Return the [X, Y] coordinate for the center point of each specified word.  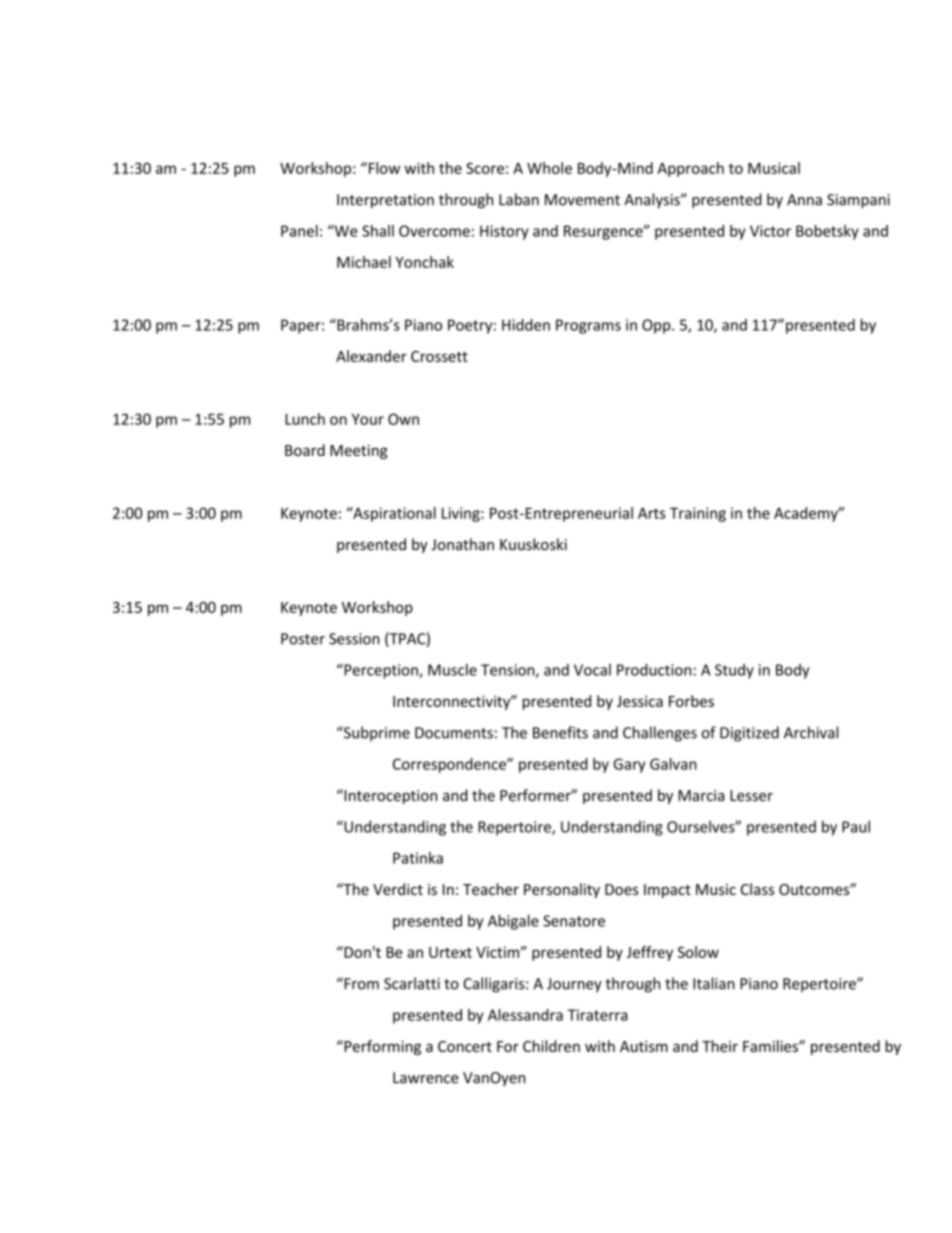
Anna [804, 200]
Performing [381, 1047]
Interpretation [385, 201]
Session [354, 639]
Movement [582, 200]
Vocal [592, 670]
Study [734, 671]
